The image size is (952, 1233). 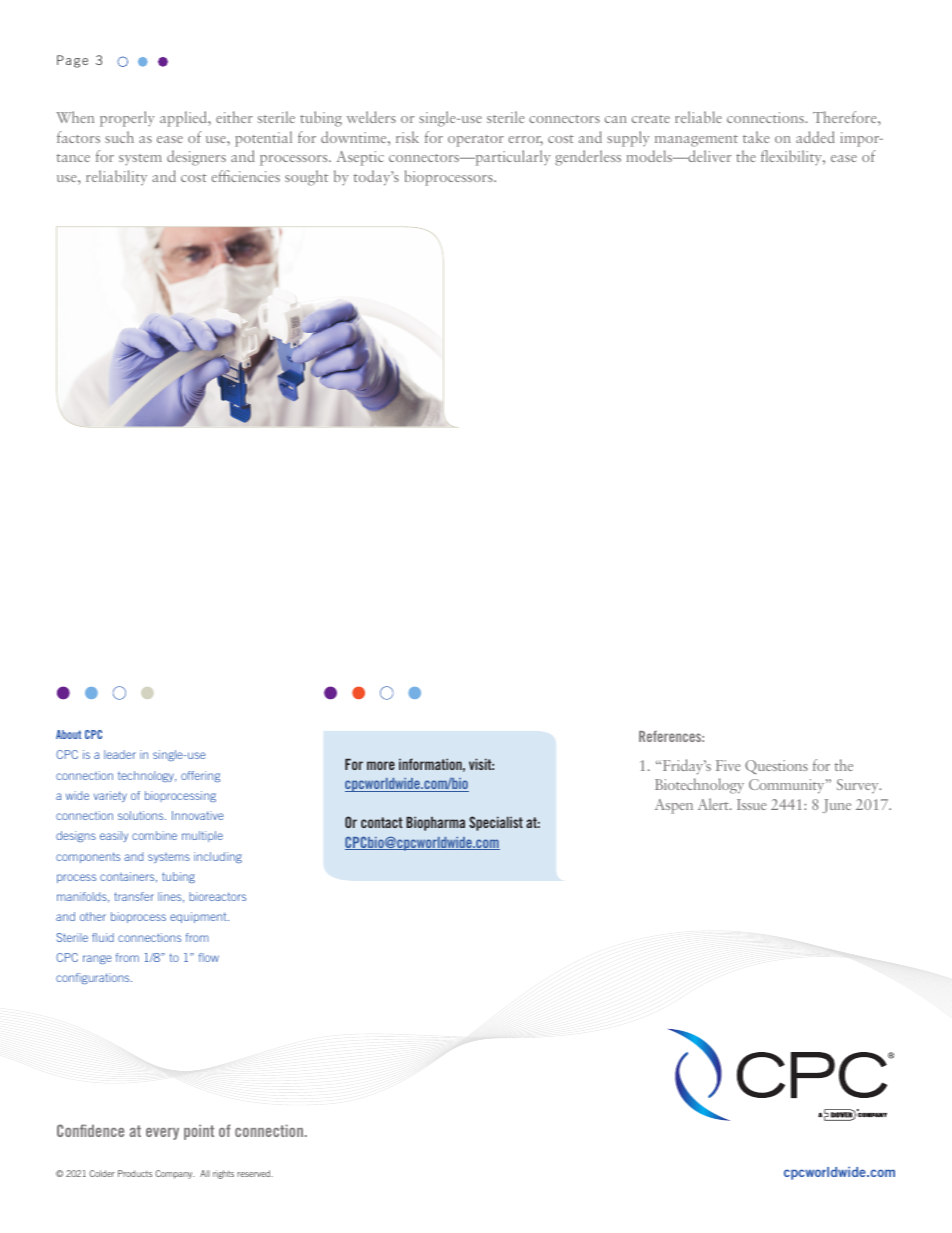 I want to click on take, so click(x=756, y=137).
